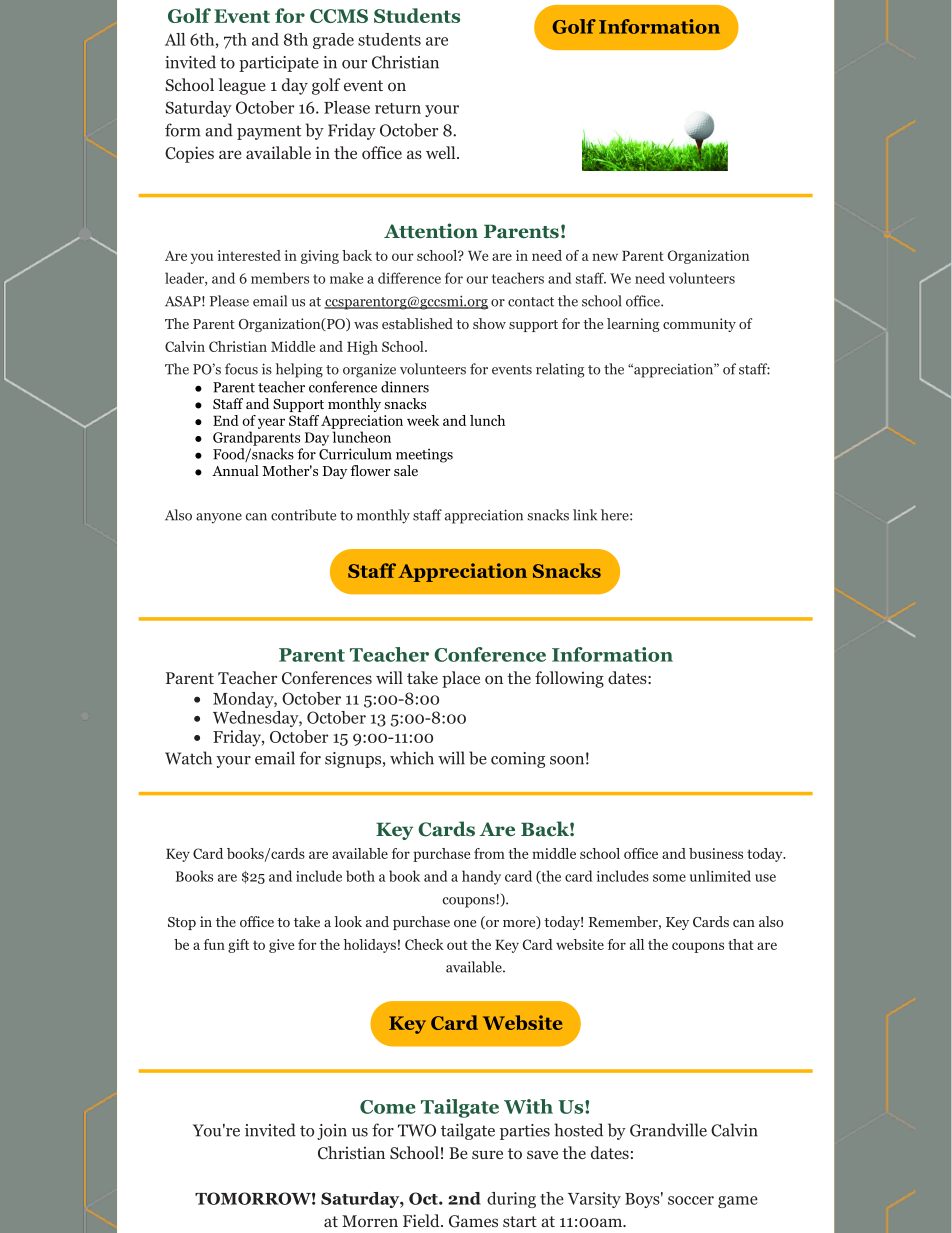 This screenshot has height=1233, width=952. What do you see at coordinates (242, 86) in the screenshot?
I see `league` at bounding box center [242, 86].
